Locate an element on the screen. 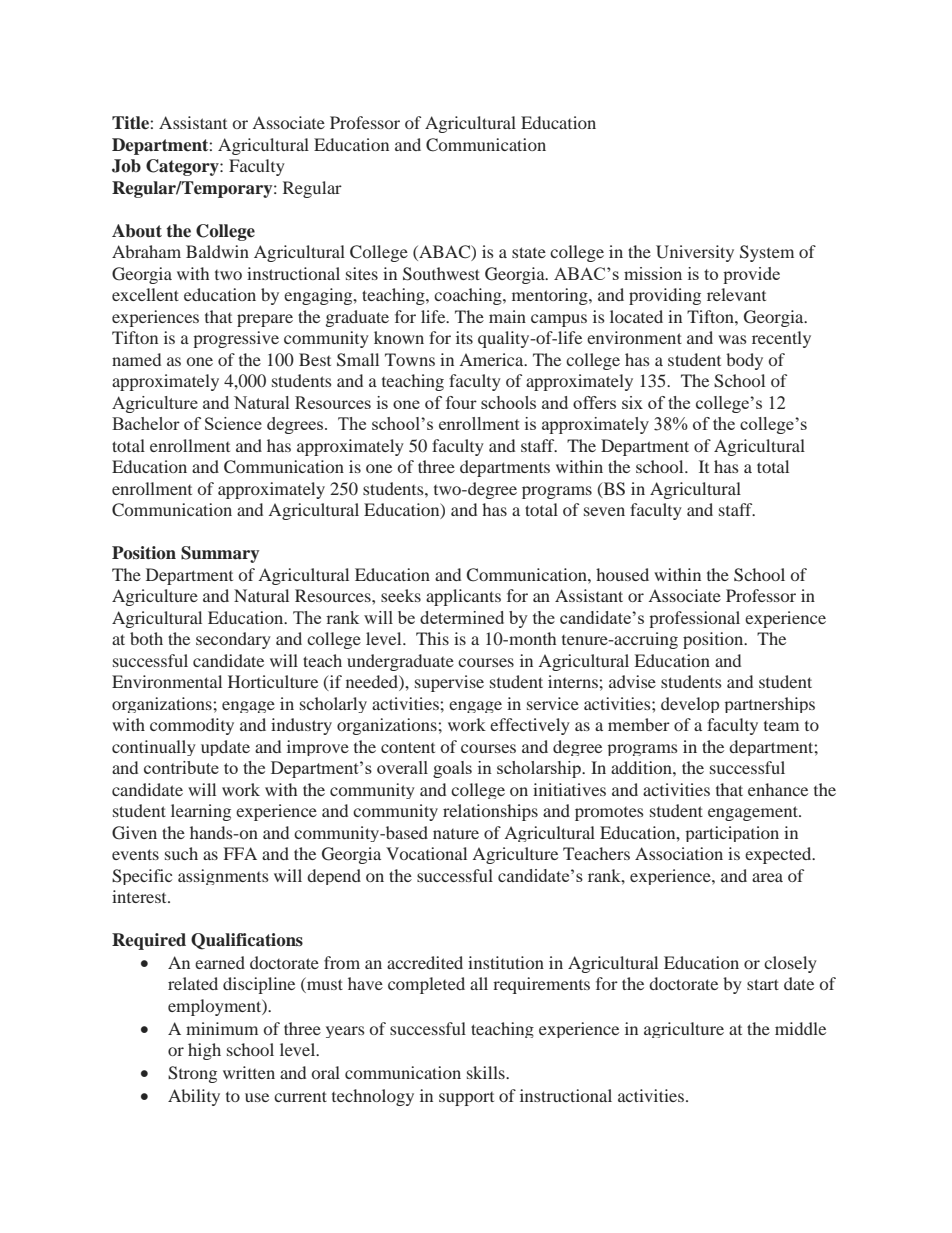 The image size is (952, 1233). state is located at coordinates (529, 252).
